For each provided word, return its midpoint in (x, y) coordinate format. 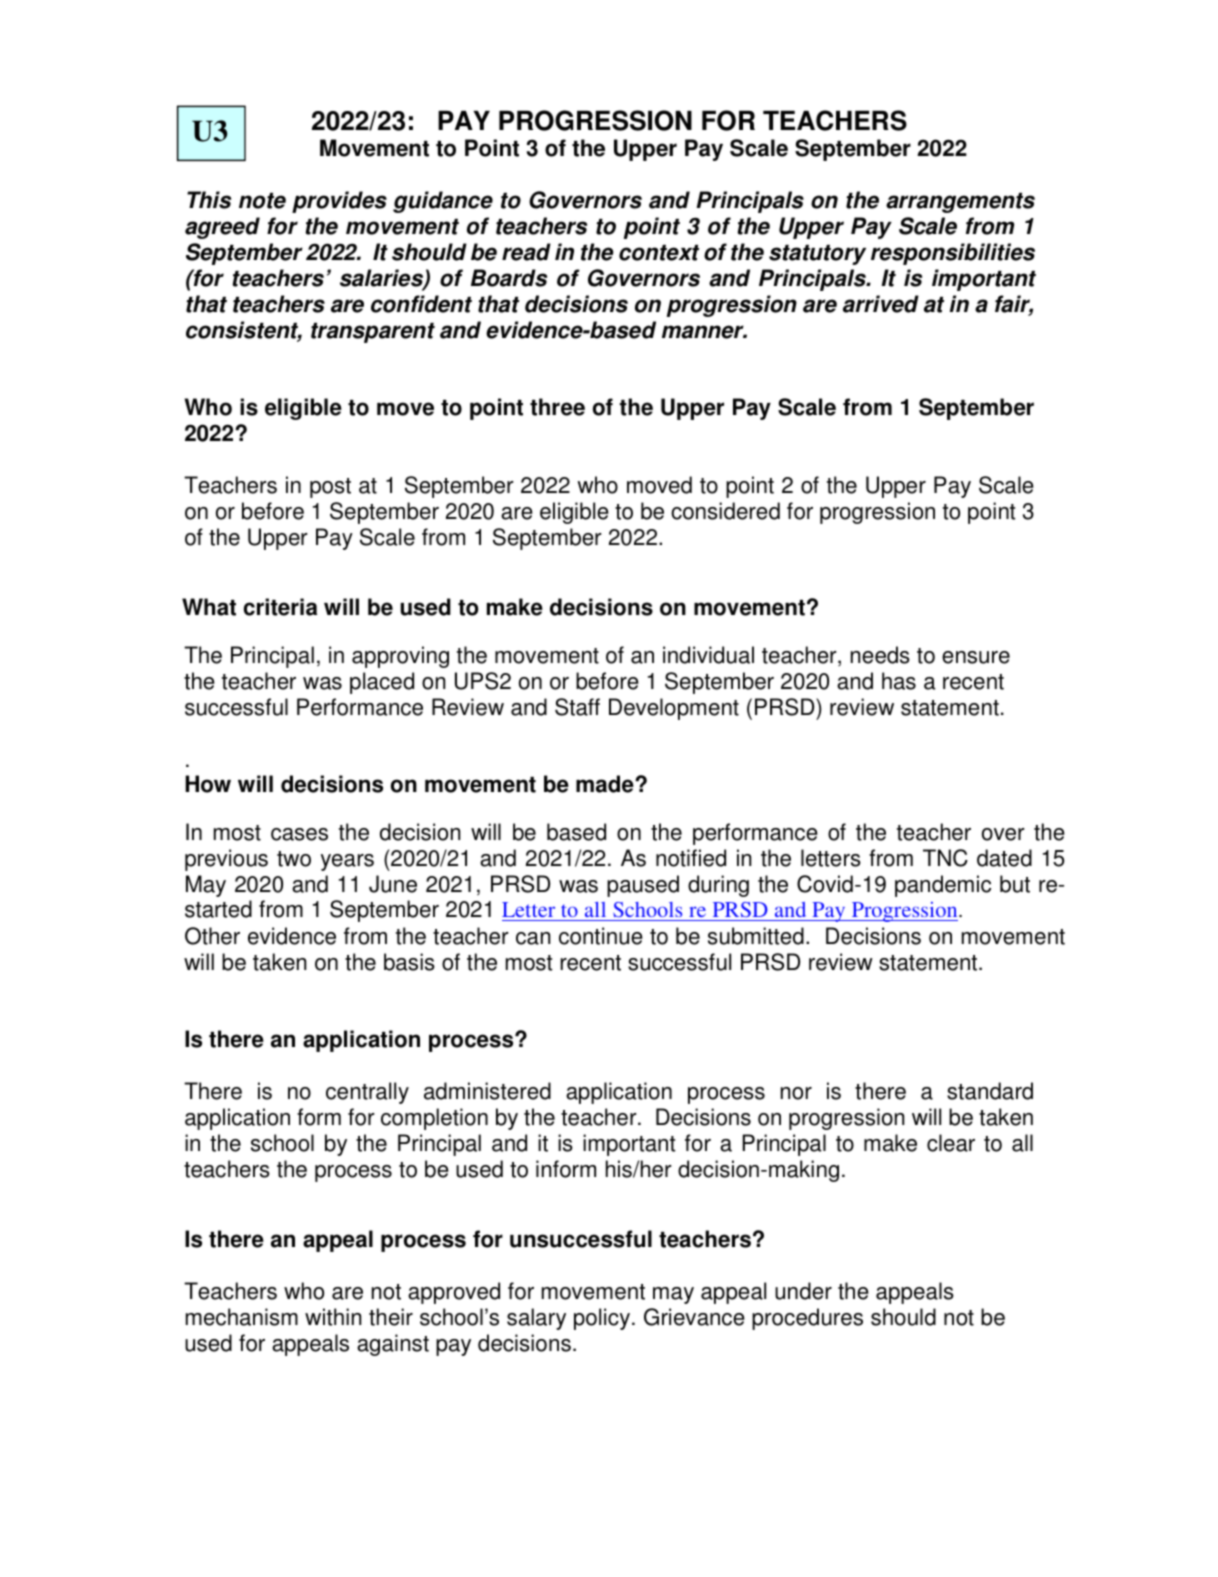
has (899, 681)
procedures (807, 1319)
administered (487, 1091)
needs (880, 655)
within (333, 1317)
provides (339, 202)
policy (602, 1319)
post (330, 488)
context (659, 253)
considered (725, 511)
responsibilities (953, 254)
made (606, 784)
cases (299, 834)
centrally (367, 1093)
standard (990, 1091)
